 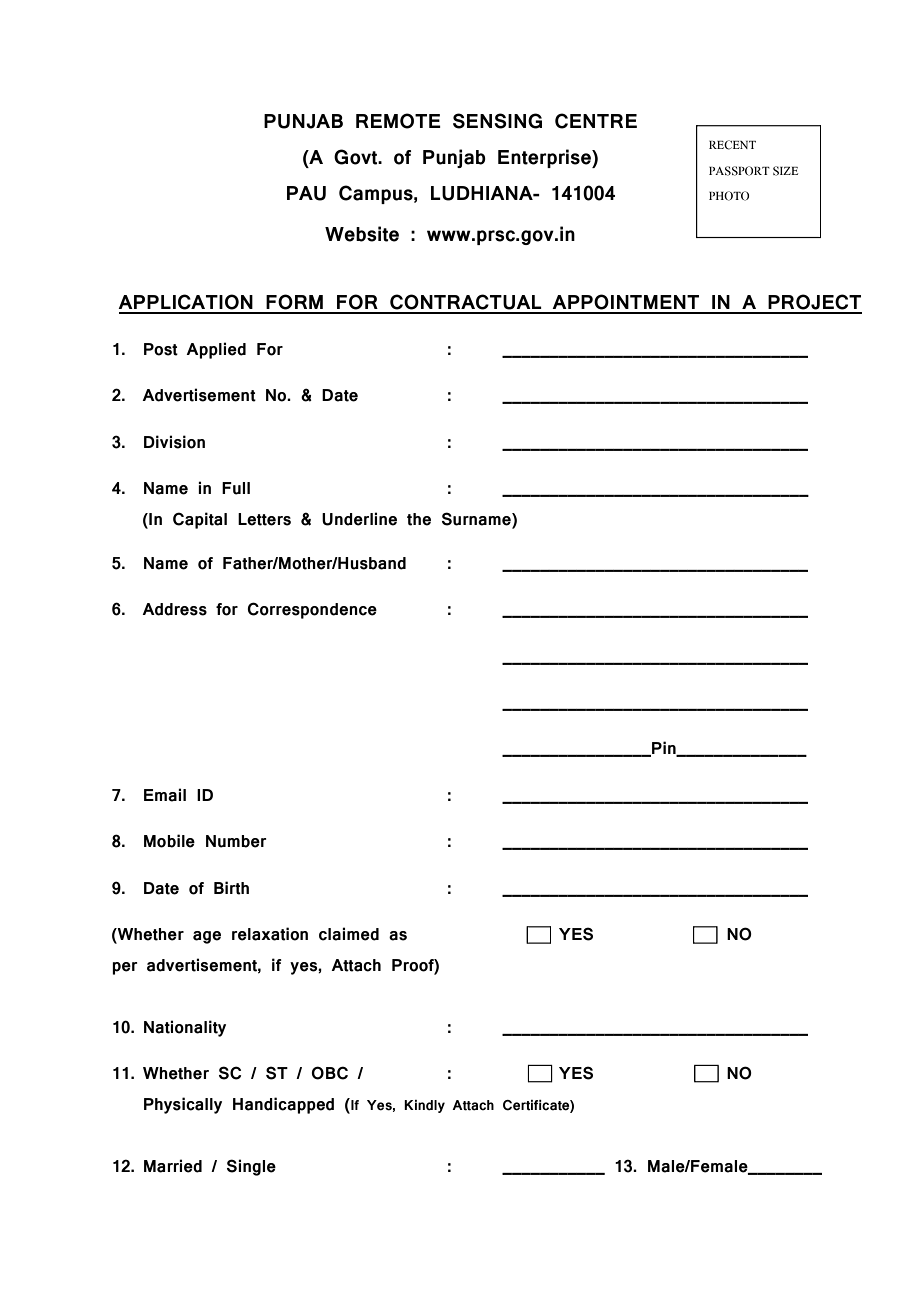 What do you see at coordinates (359, 519) in the image?
I see `Underline` at bounding box center [359, 519].
